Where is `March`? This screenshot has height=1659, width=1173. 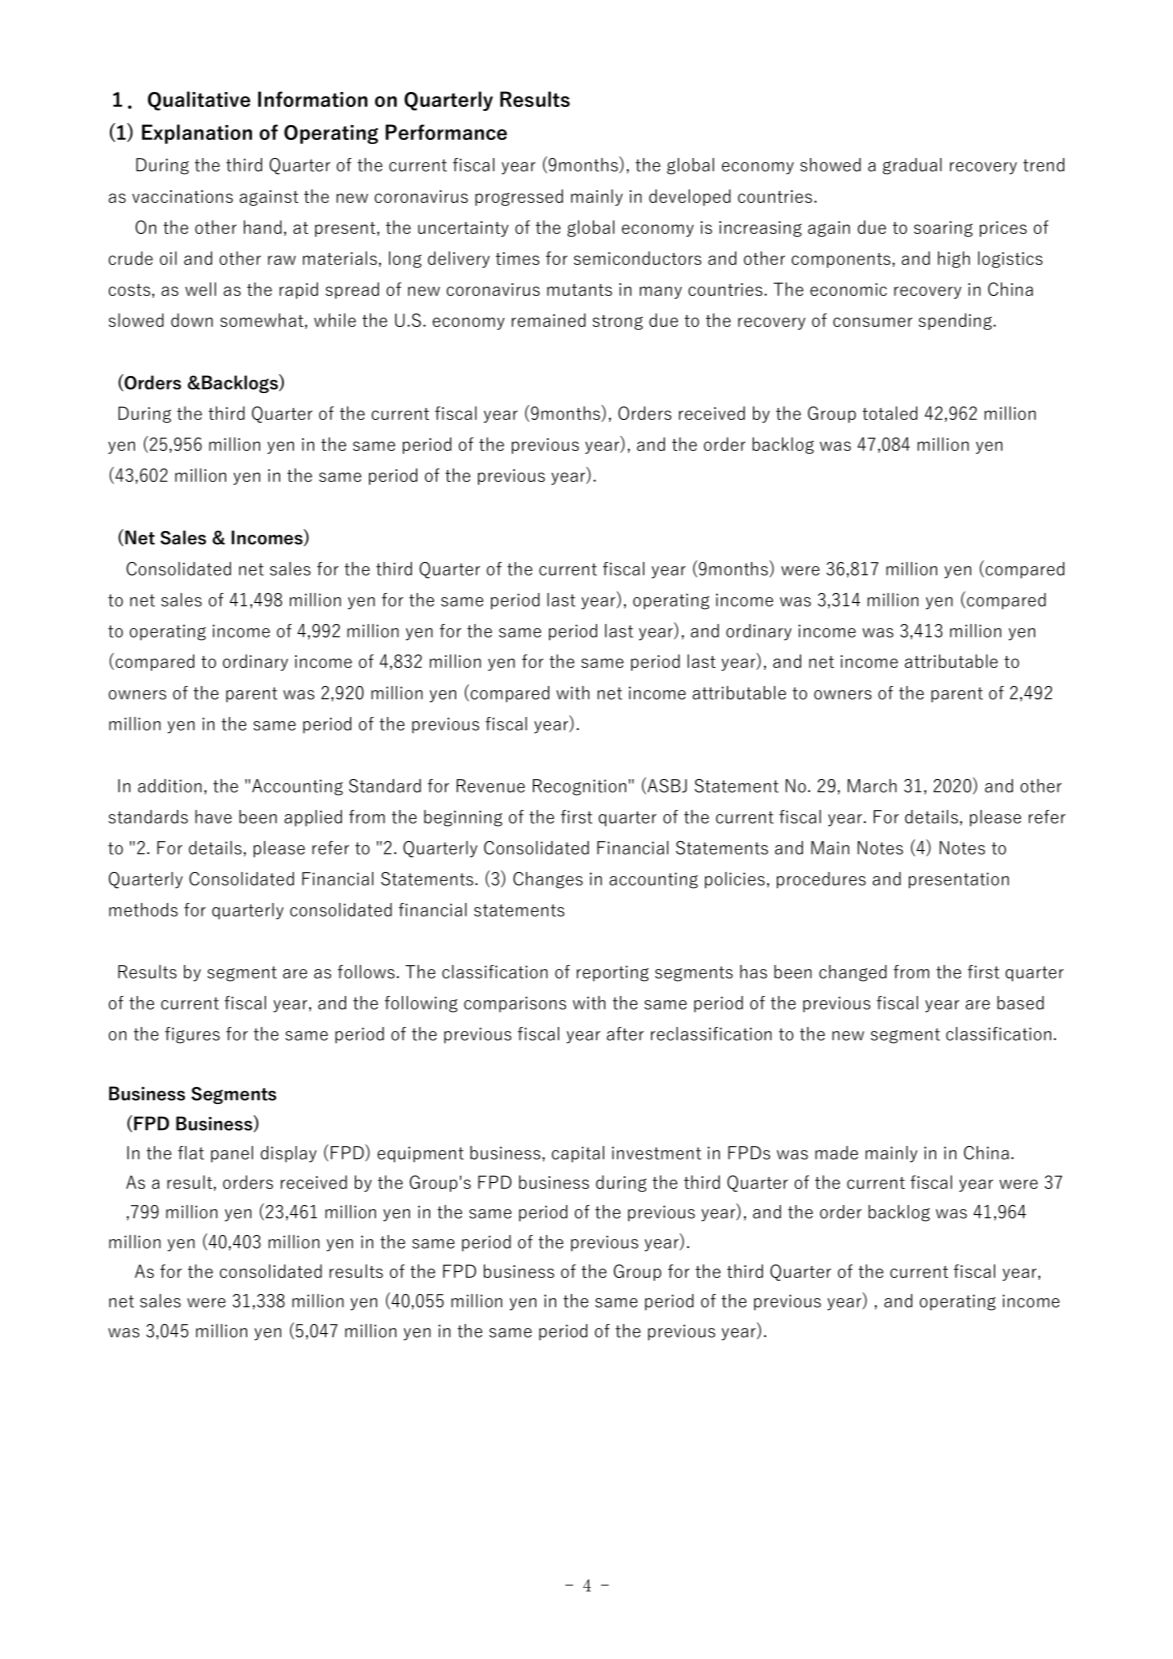
March is located at coordinates (872, 786).
